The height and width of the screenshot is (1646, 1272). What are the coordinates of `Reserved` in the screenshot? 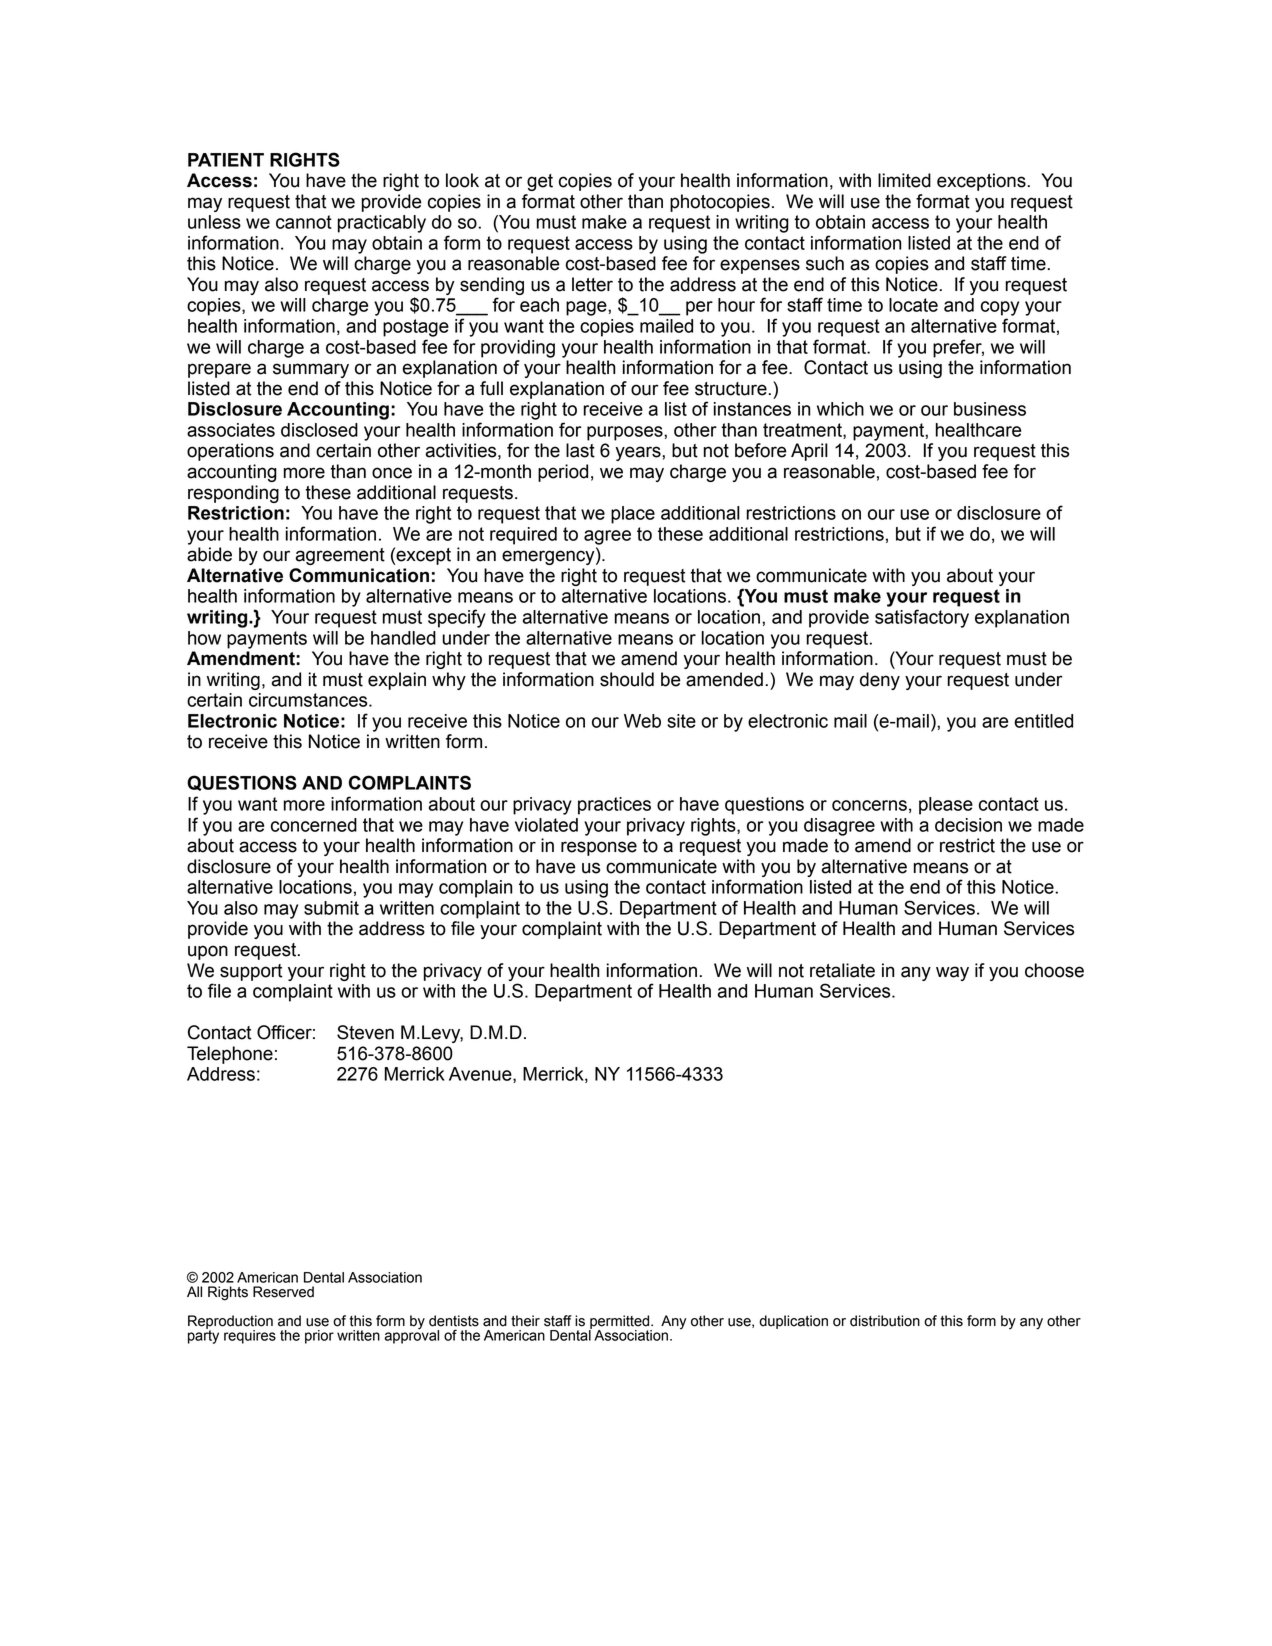 It's located at (283, 1292).
